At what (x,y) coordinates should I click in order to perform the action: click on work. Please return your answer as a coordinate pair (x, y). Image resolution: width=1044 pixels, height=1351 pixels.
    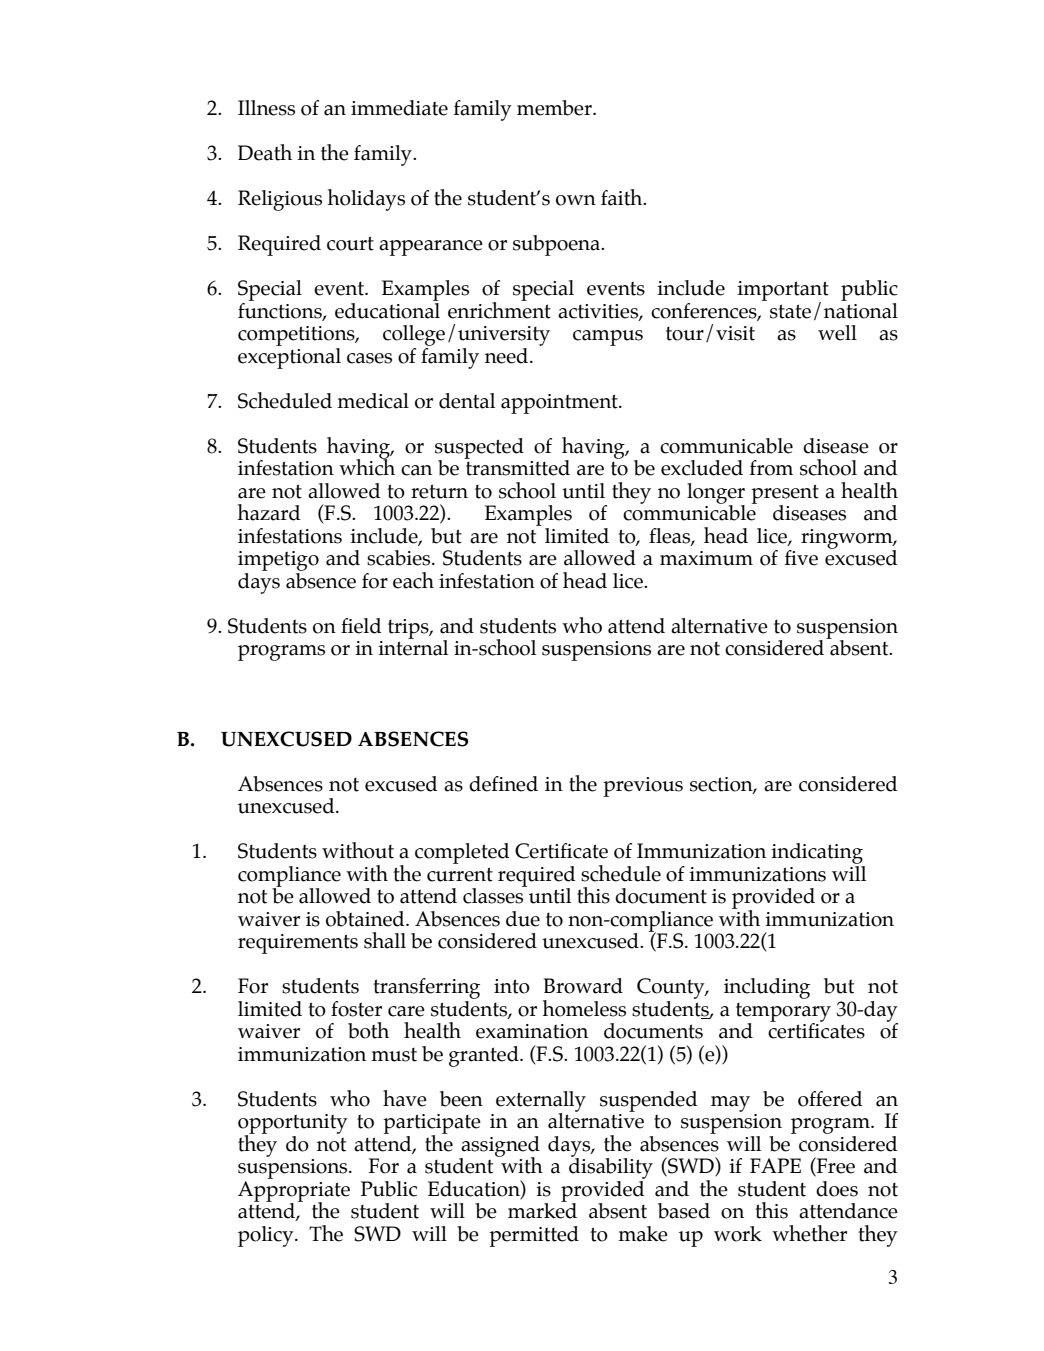
    Looking at the image, I should click on (738, 1234).
